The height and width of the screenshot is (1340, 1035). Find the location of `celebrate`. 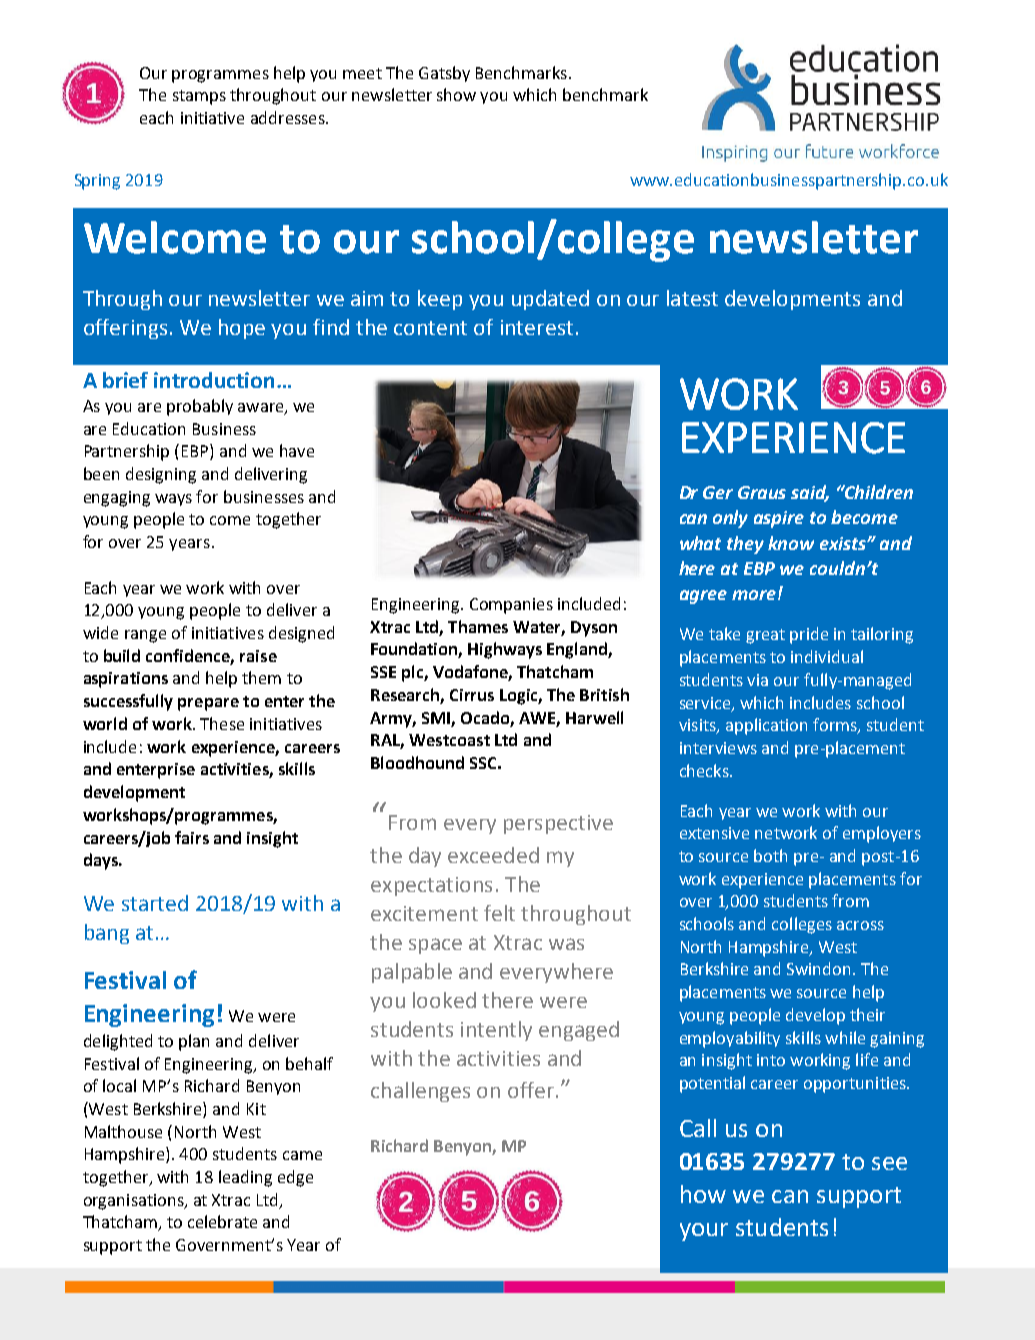

celebrate is located at coordinates (222, 1221).
